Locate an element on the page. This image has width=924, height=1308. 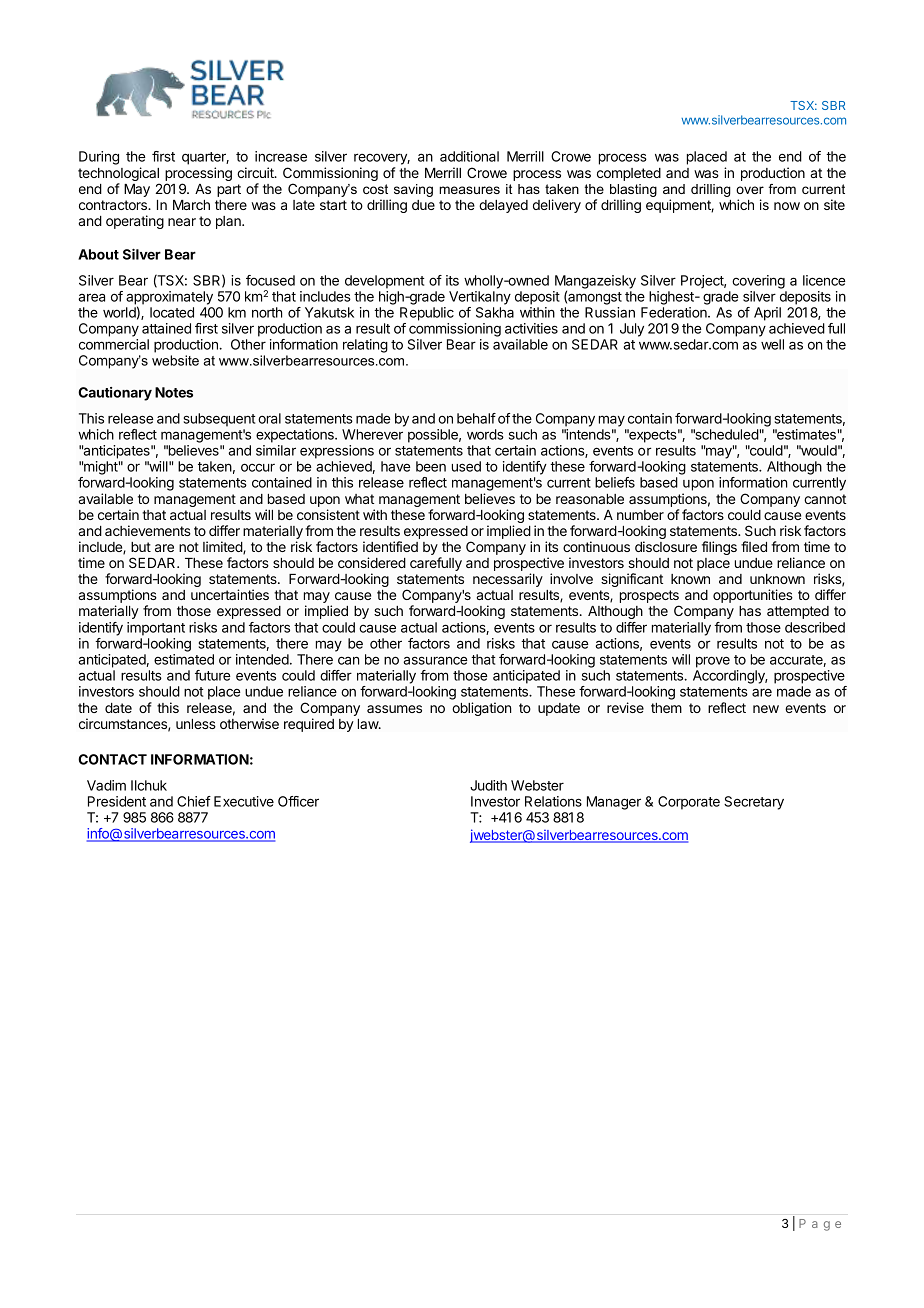
important is located at coordinates (156, 629).
